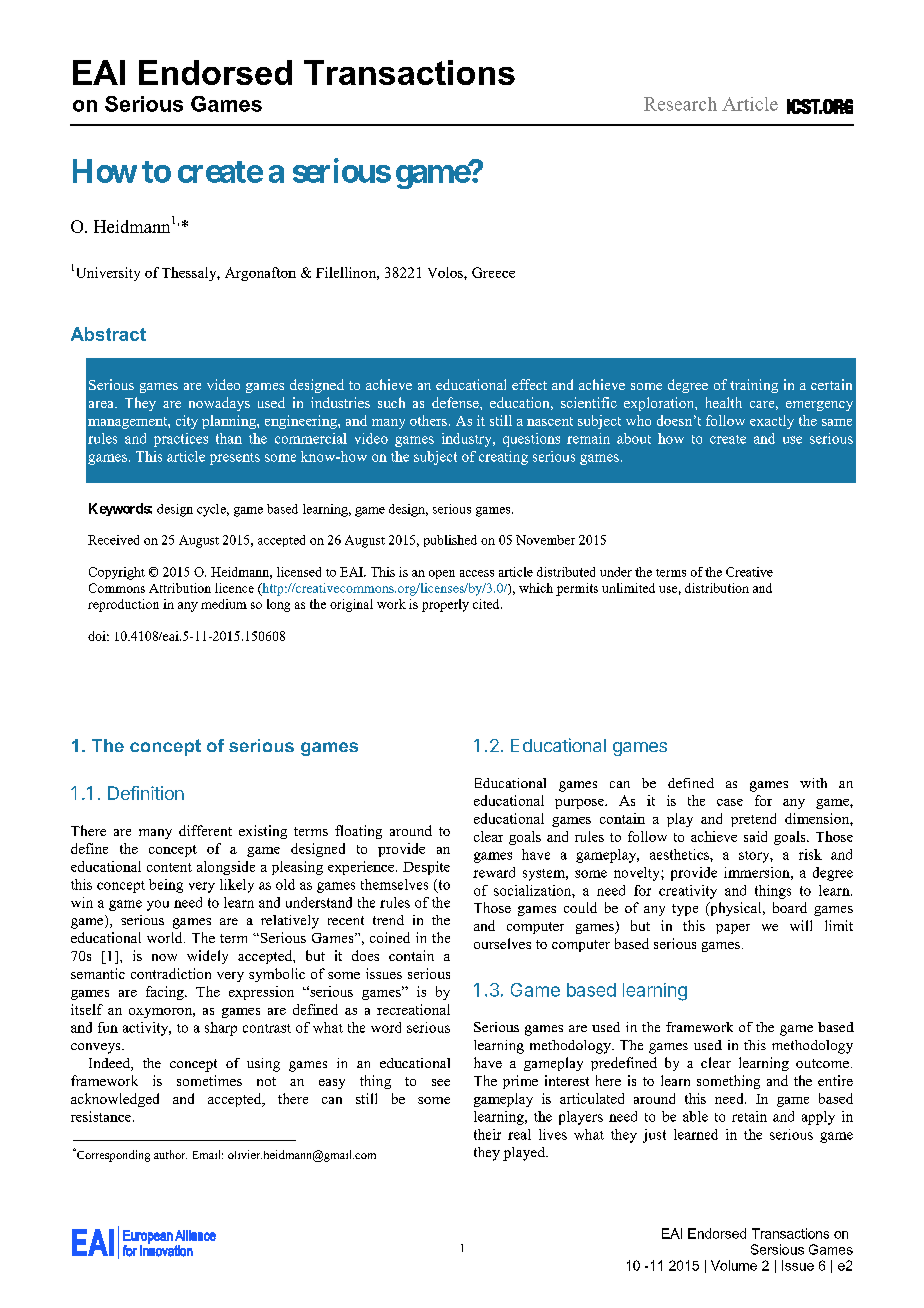 The width and height of the image is (924, 1308). What do you see at coordinates (730, 802) in the image?
I see `case` at bounding box center [730, 802].
